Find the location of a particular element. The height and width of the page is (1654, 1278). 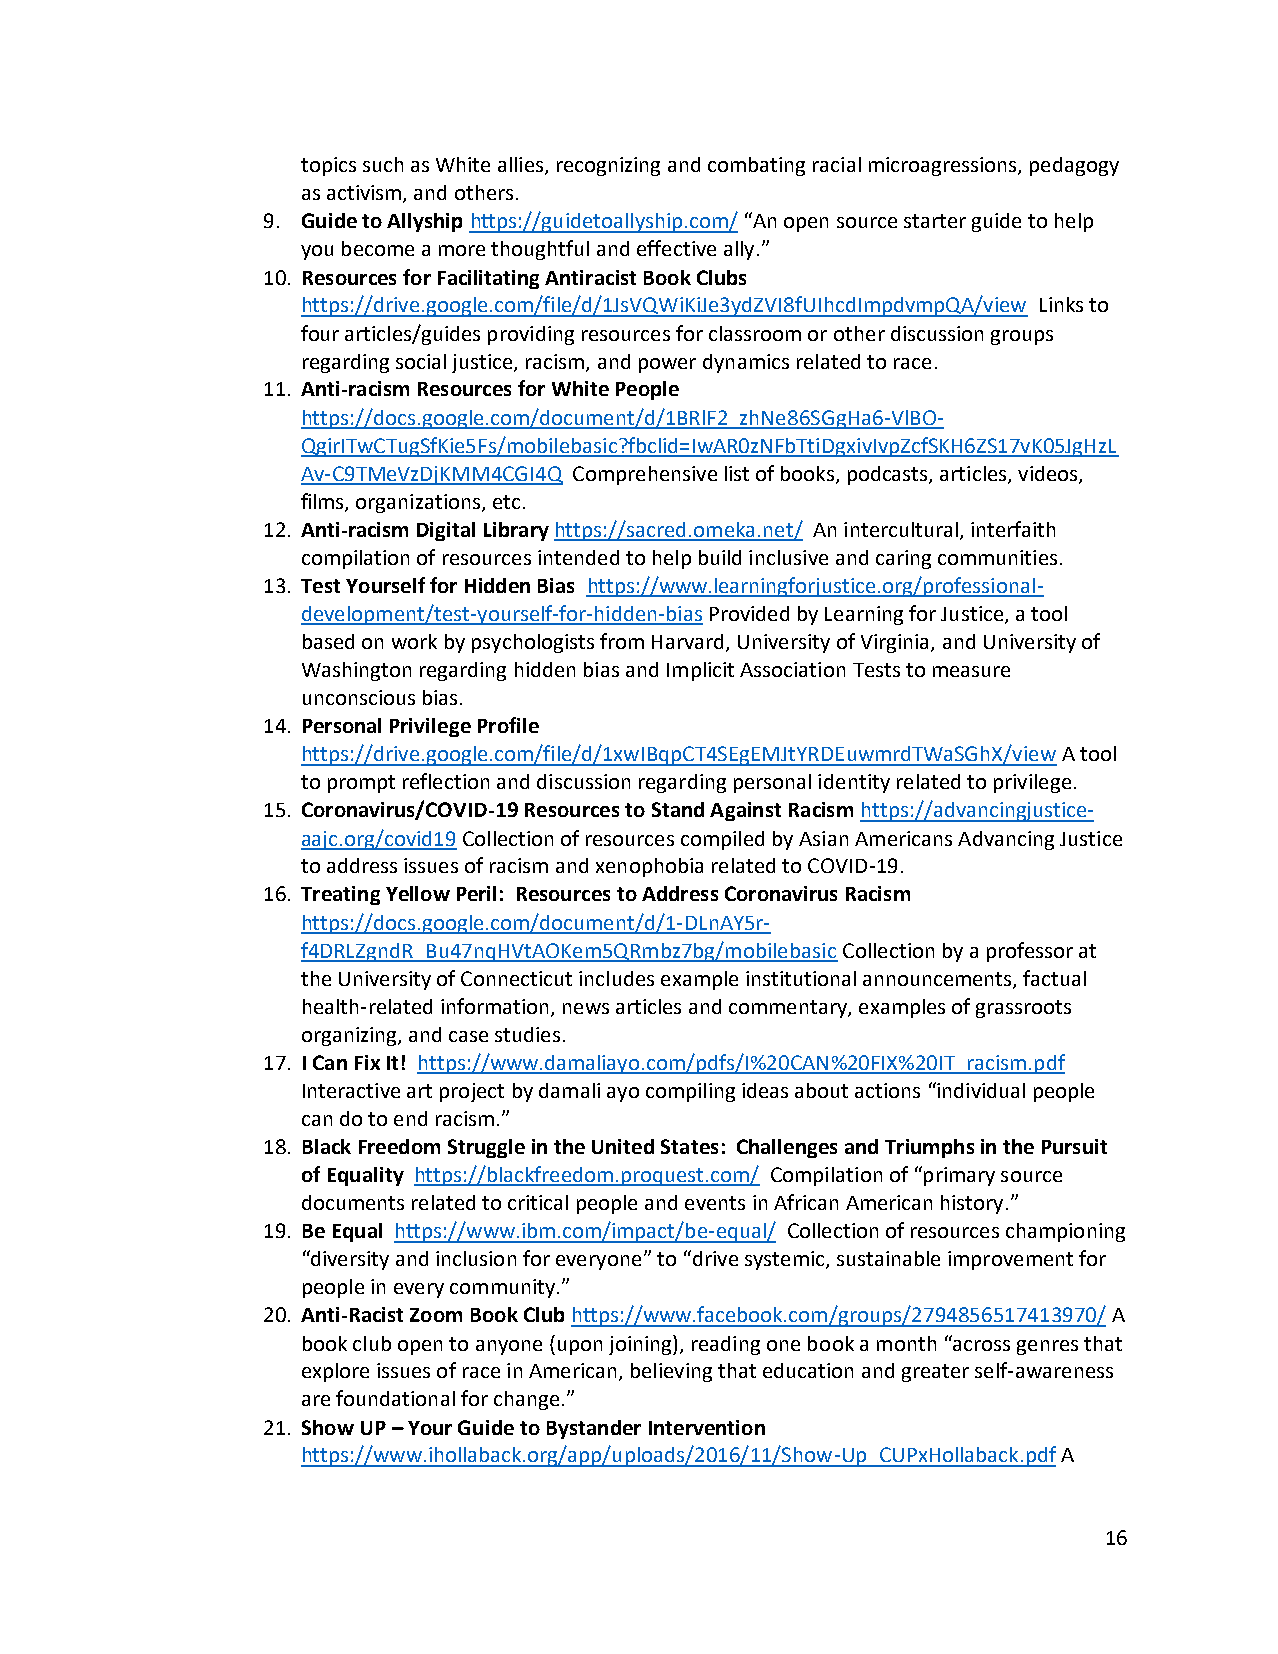

foundational is located at coordinates (395, 1398).
